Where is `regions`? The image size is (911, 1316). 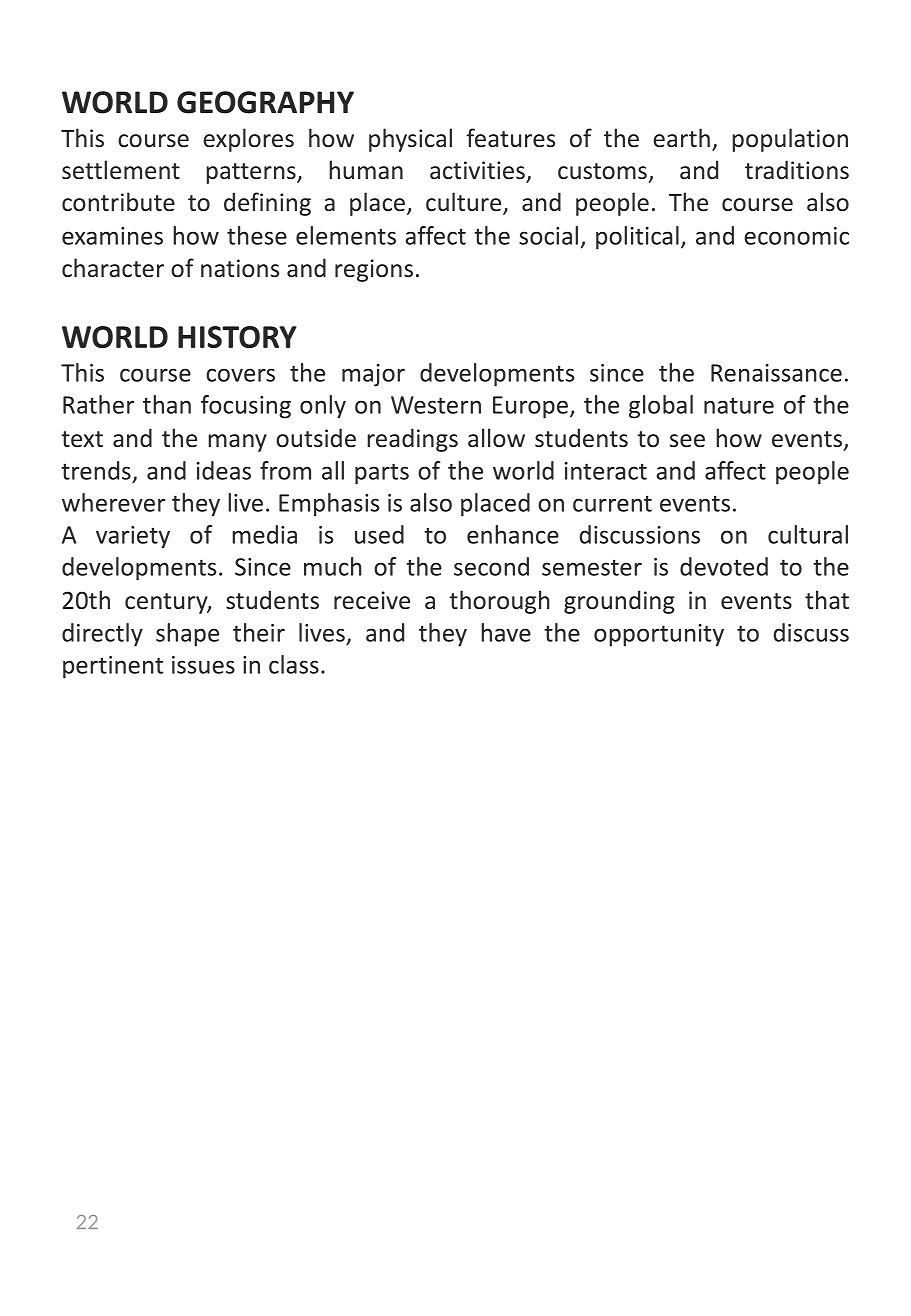
regions is located at coordinates (374, 270).
